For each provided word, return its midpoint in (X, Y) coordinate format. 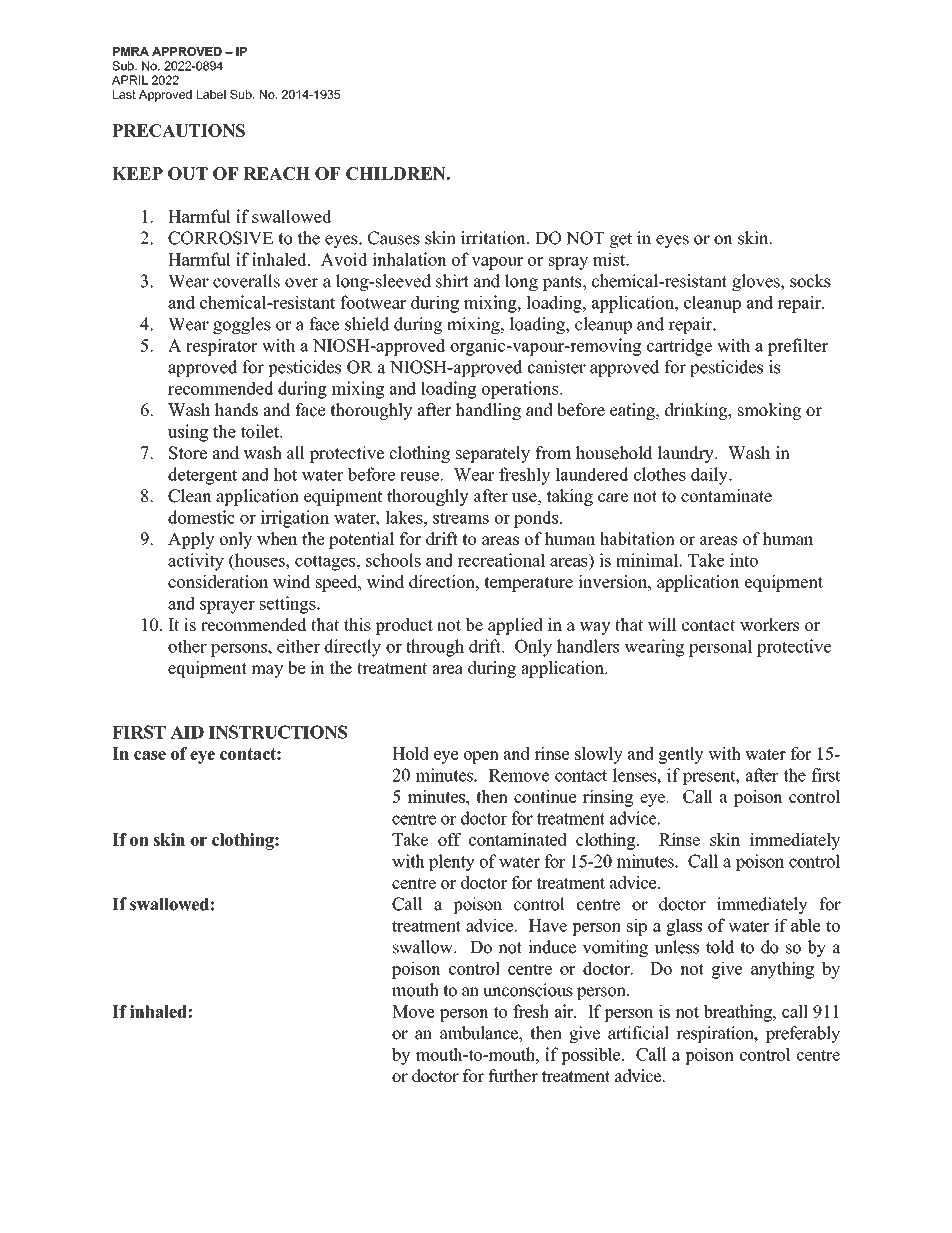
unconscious (528, 990)
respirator (222, 347)
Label (211, 94)
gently (681, 755)
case (150, 755)
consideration (218, 581)
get (621, 240)
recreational (501, 560)
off (449, 839)
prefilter (798, 347)
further (513, 1076)
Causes (394, 238)
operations (521, 390)
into (744, 560)
